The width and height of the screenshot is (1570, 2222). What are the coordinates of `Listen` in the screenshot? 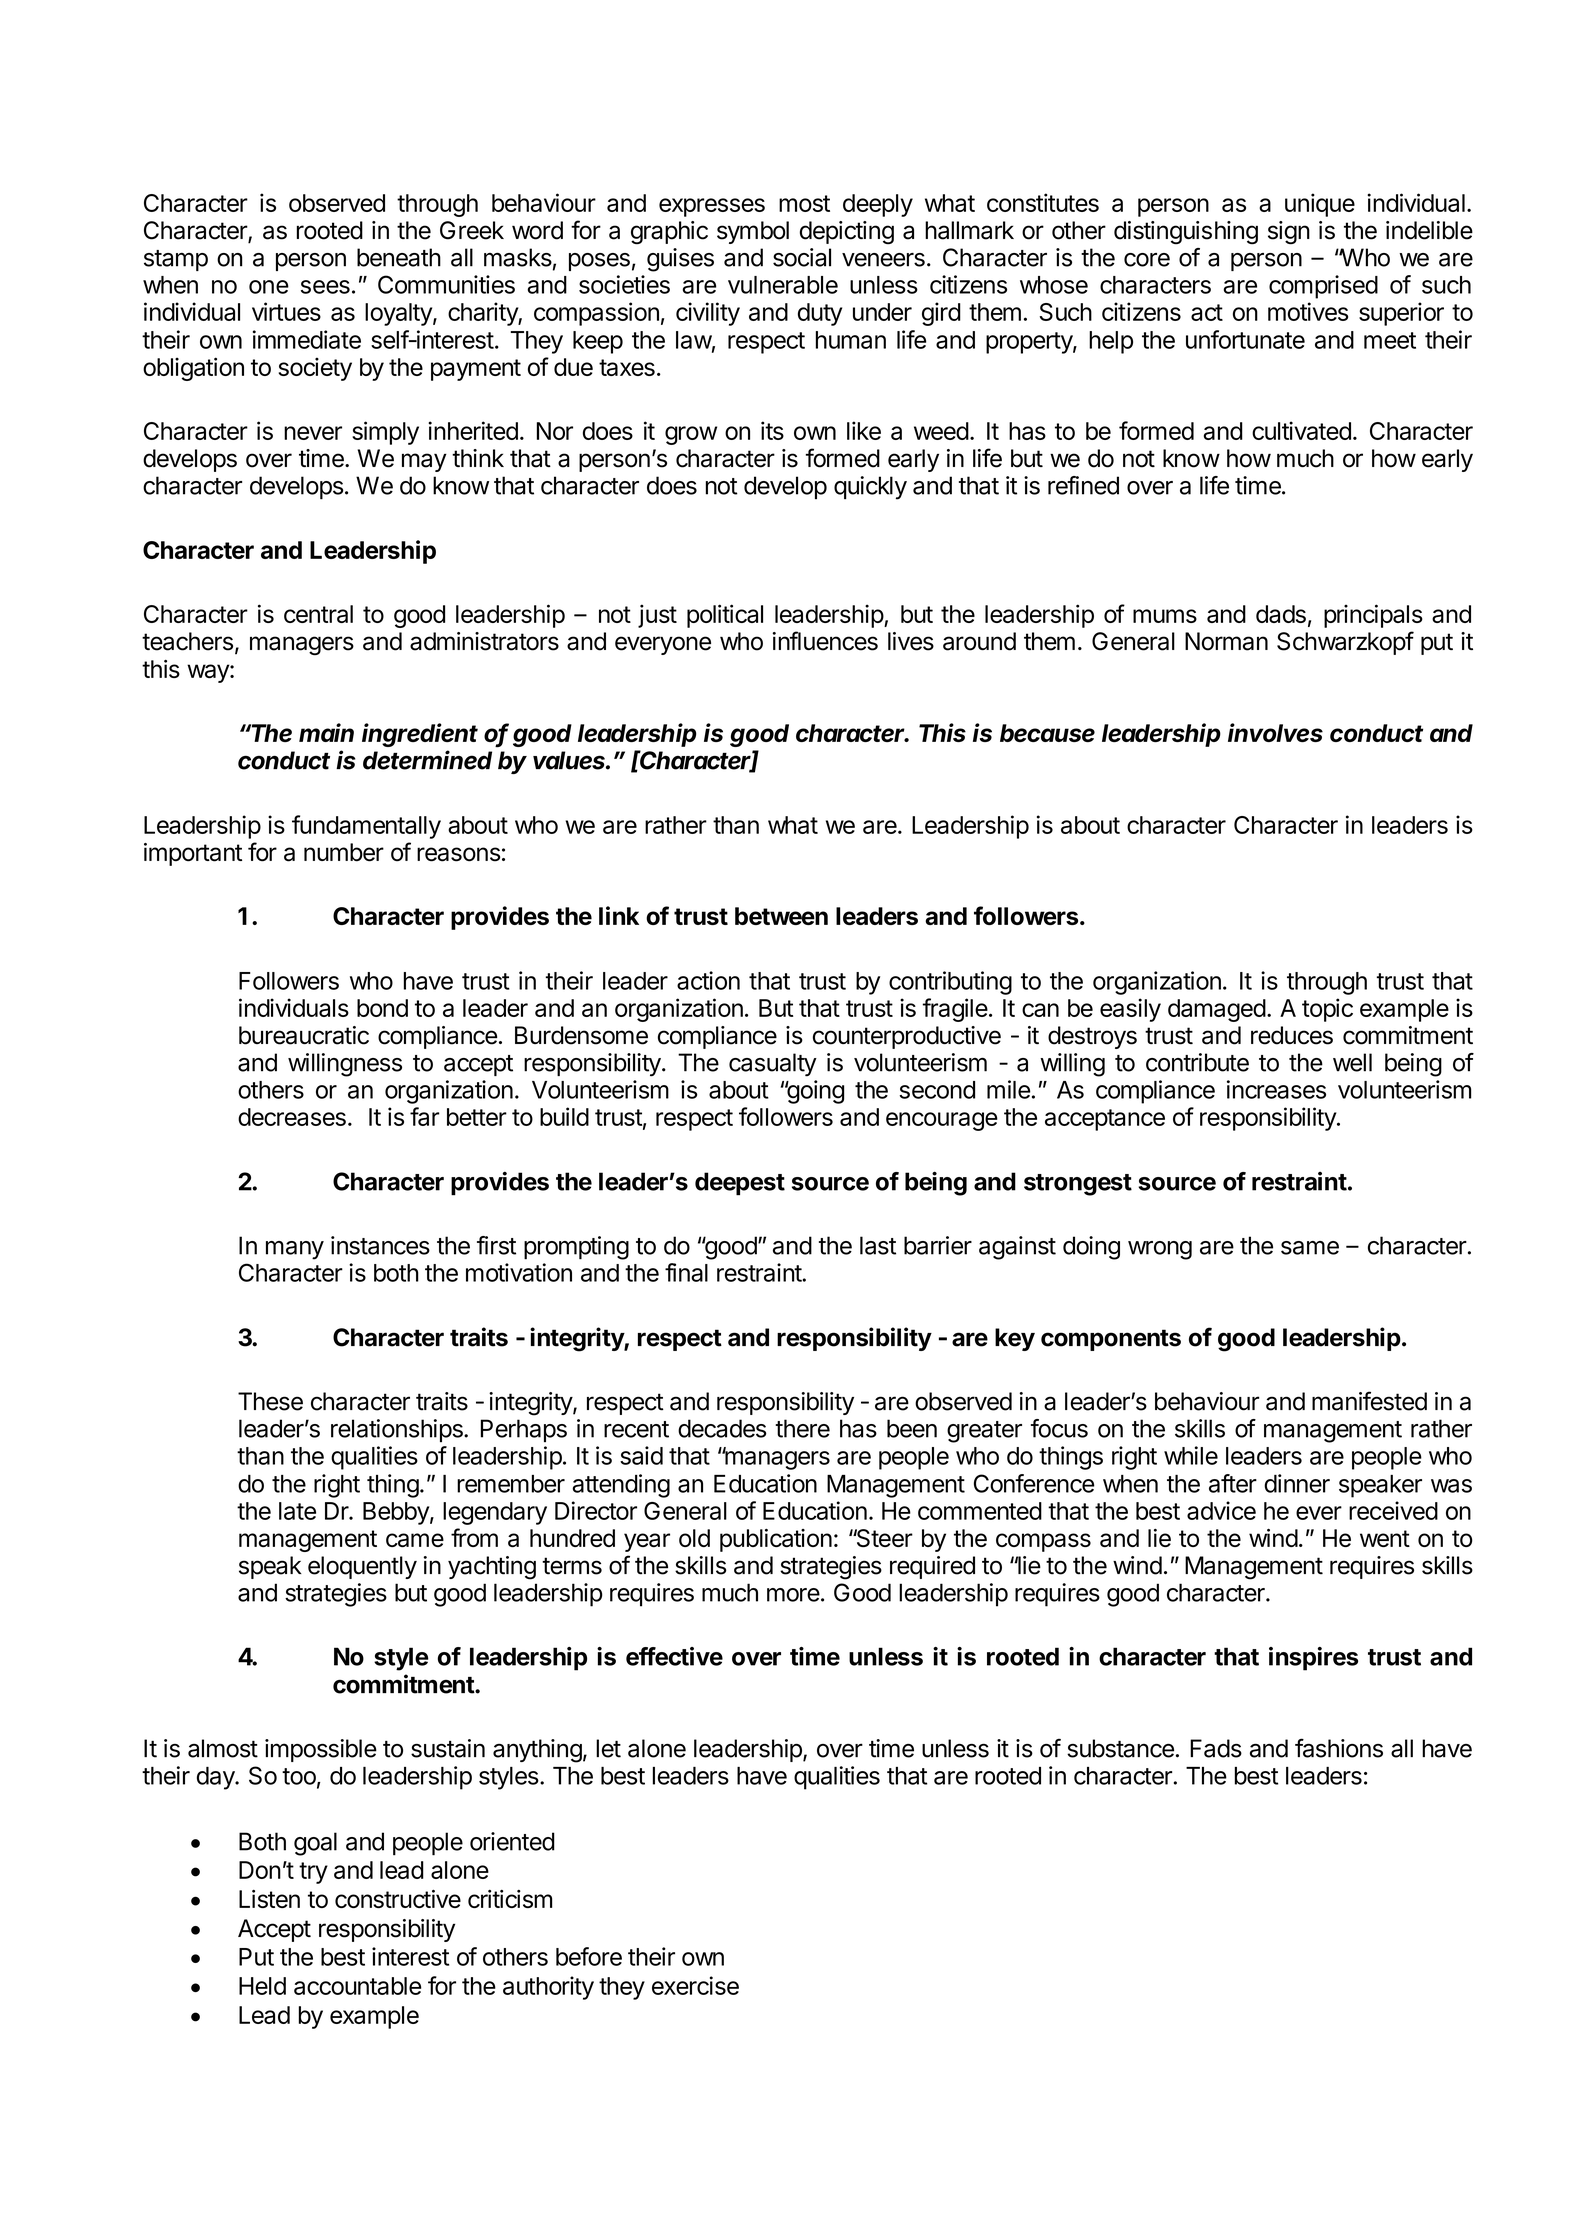 It's located at (269, 1899).
